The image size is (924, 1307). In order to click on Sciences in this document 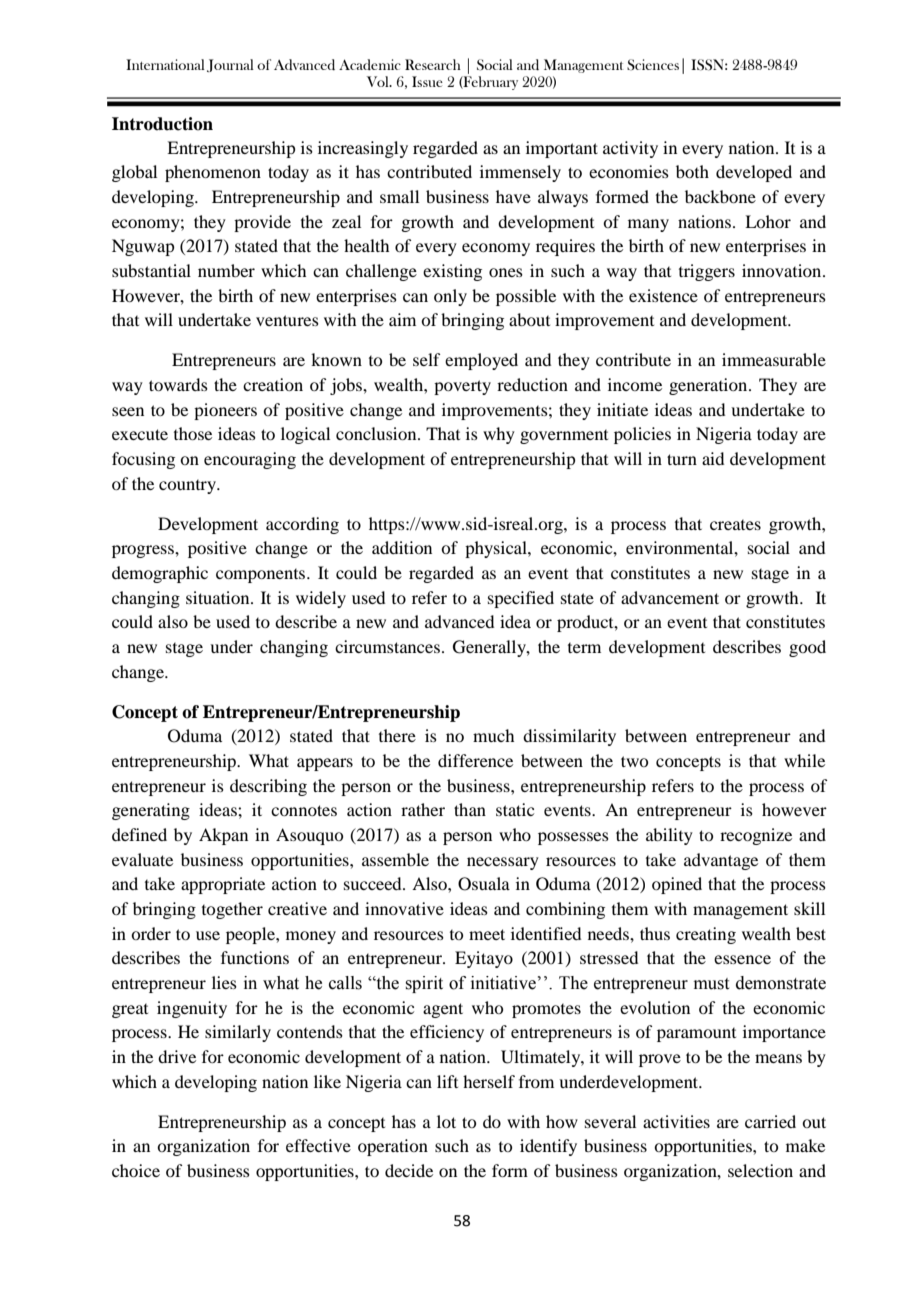, I will do `click(653, 65)`.
